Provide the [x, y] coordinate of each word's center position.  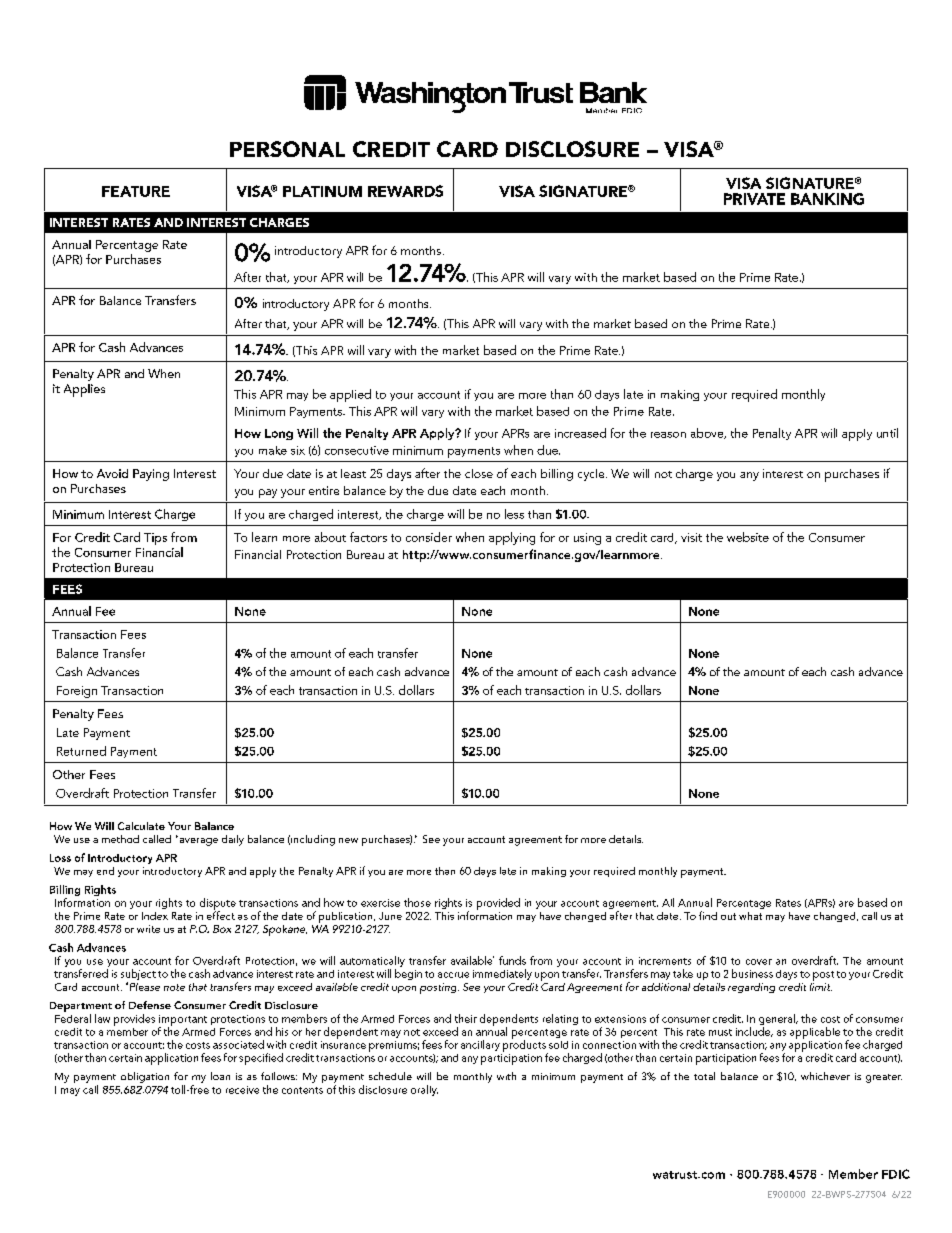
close [479, 473]
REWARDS [405, 191]
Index [155, 916]
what [750, 916]
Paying [151, 475]
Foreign [77, 692]
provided [498, 904]
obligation [145, 1077]
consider [429, 537]
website [748, 537]
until [887, 433]
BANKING [827, 199]
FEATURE [136, 191]
